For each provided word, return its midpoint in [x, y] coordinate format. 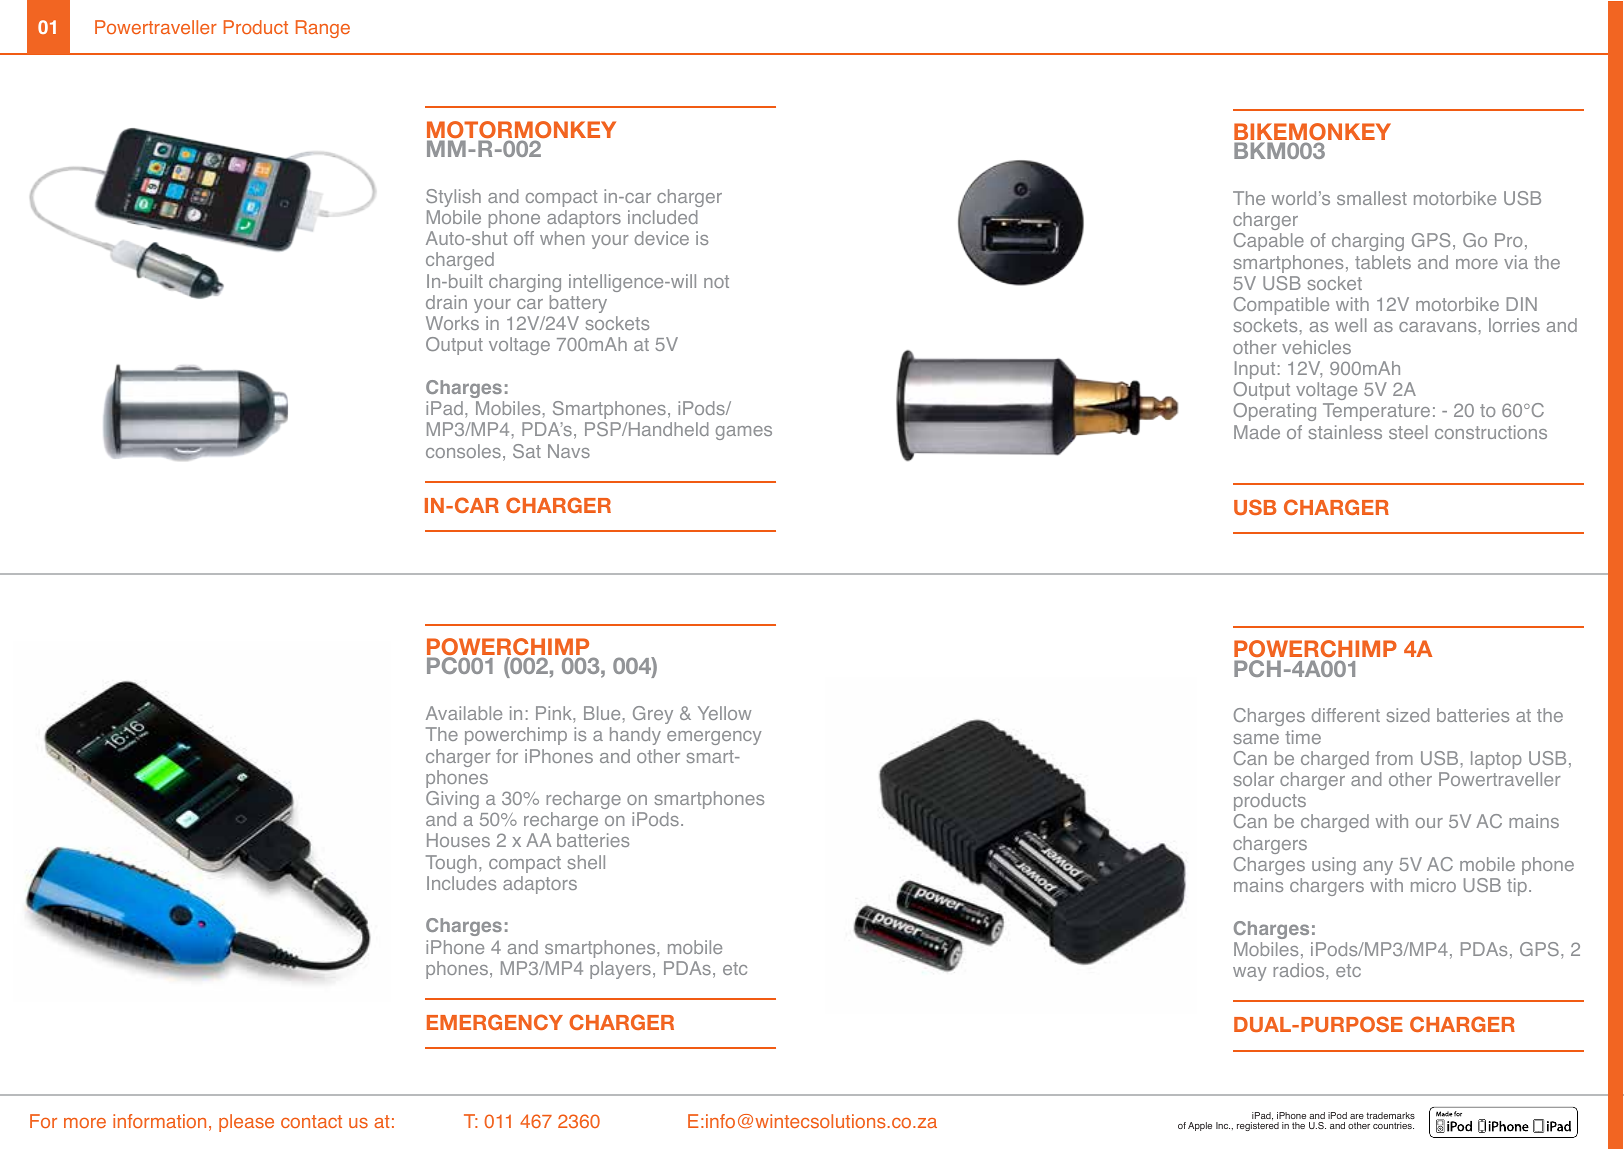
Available [464, 713]
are [1357, 1118]
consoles [463, 451]
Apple [1200, 1126]
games [744, 433]
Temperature [1376, 412]
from [1394, 758]
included [663, 217]
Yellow [724, 713]
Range [323, 29]
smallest [1372, 198]
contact [311, 1121]
